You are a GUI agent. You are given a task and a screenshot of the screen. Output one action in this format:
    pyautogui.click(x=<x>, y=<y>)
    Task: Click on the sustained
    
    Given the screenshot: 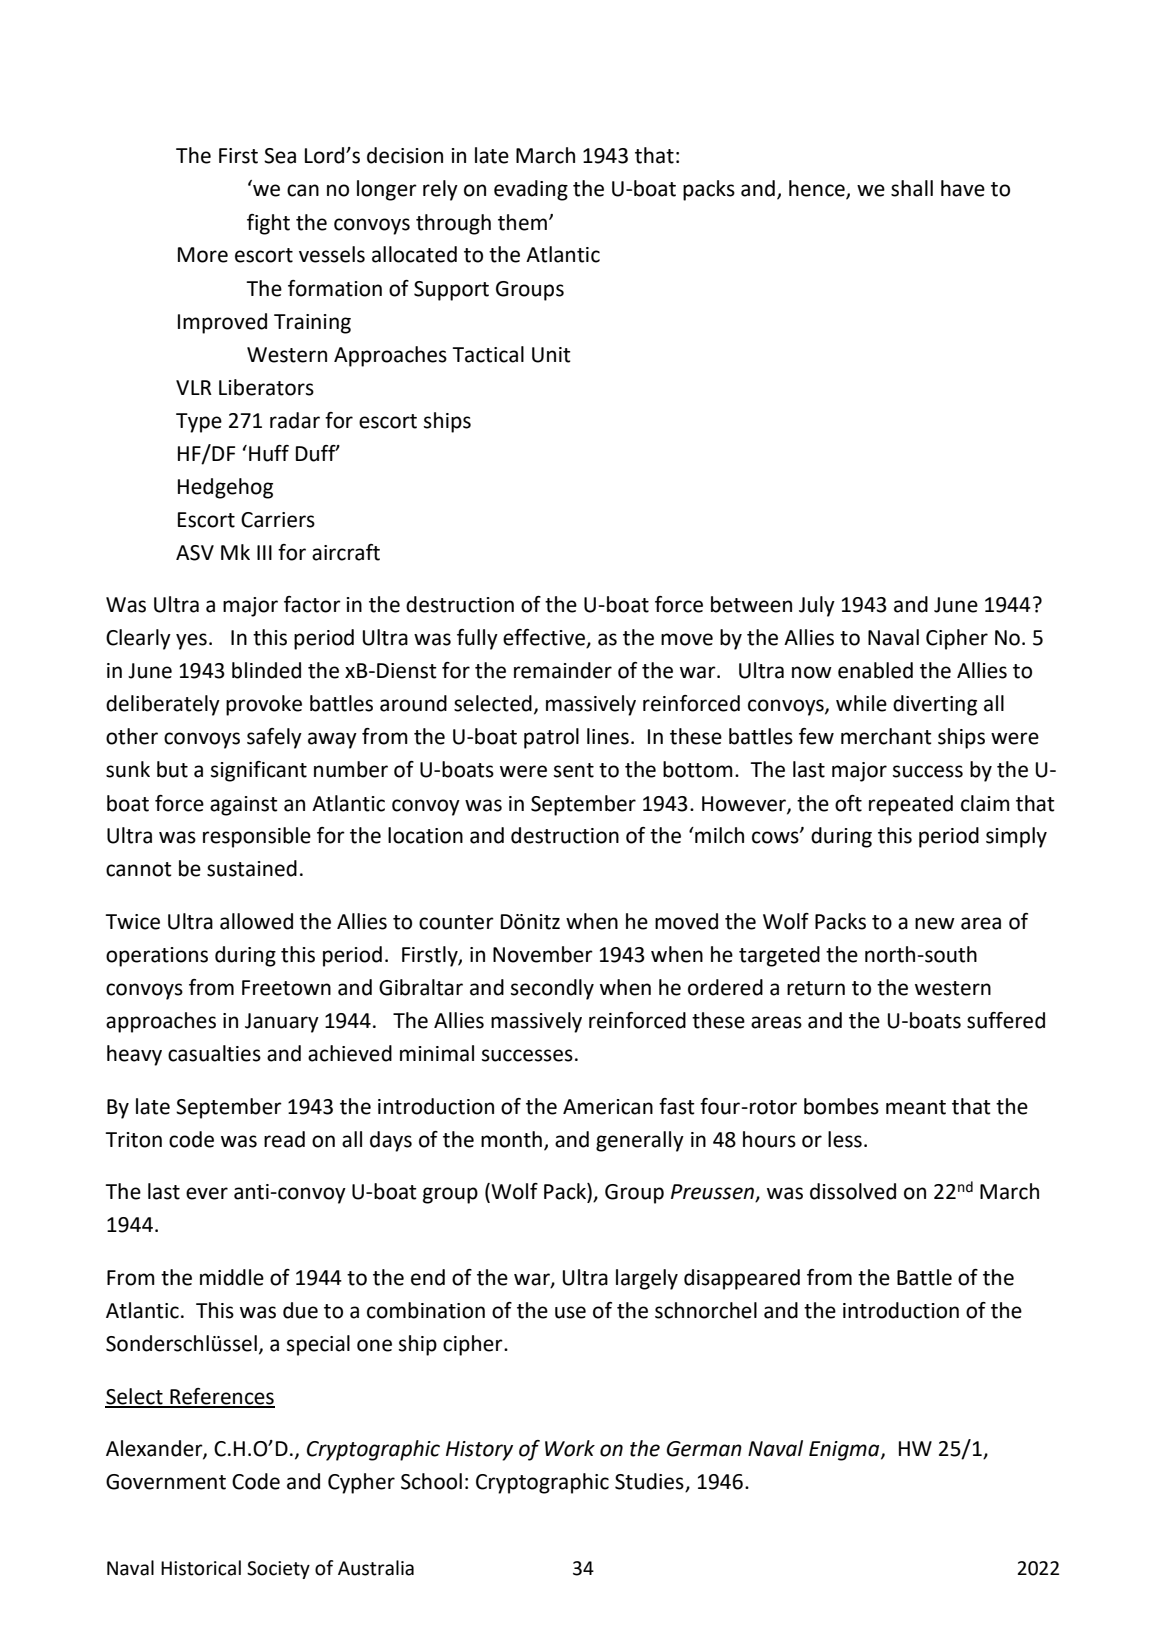 What is the action you would take?
    pyautogui.click(x=252, y=868)
